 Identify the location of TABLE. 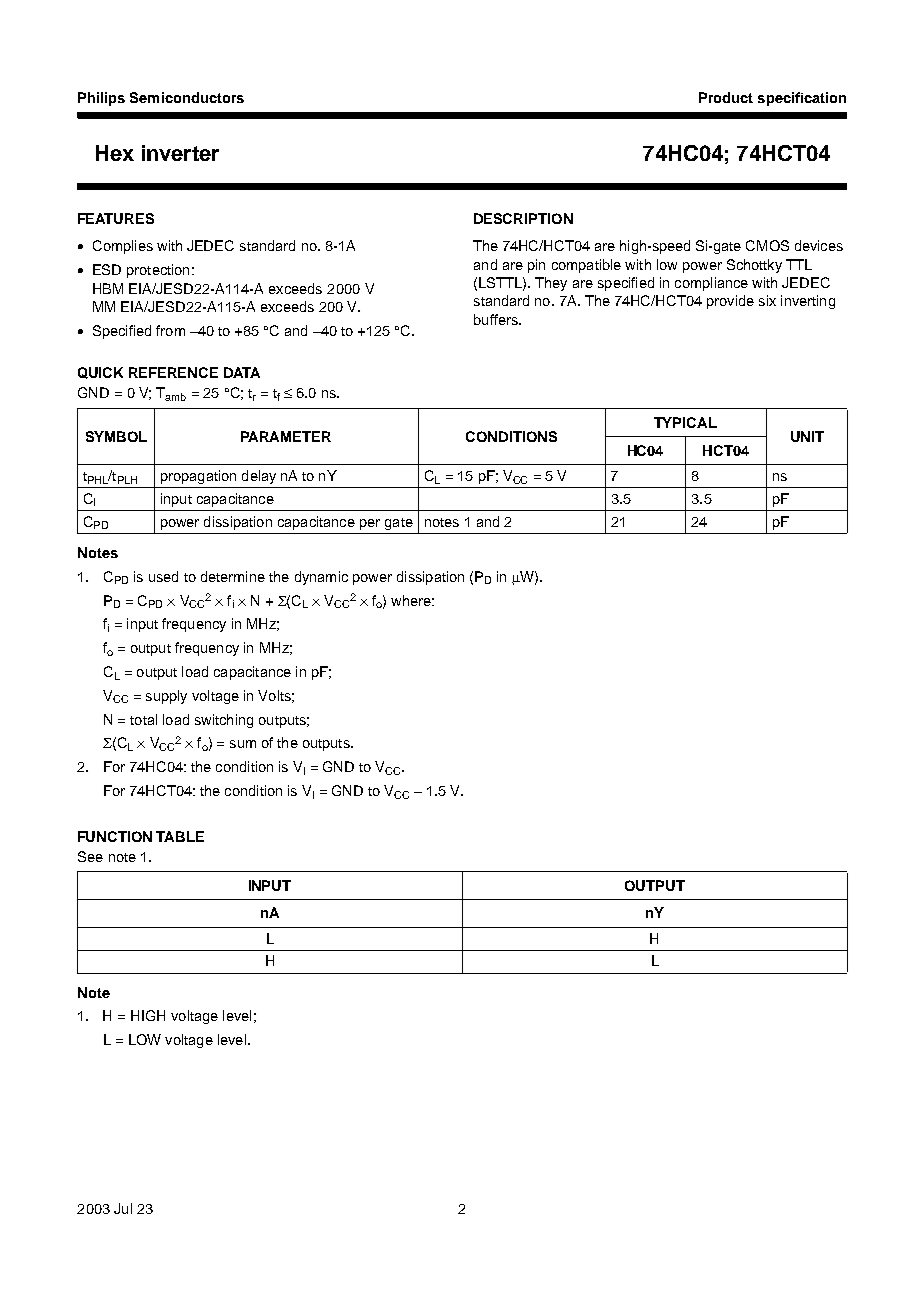
(180, 836).
